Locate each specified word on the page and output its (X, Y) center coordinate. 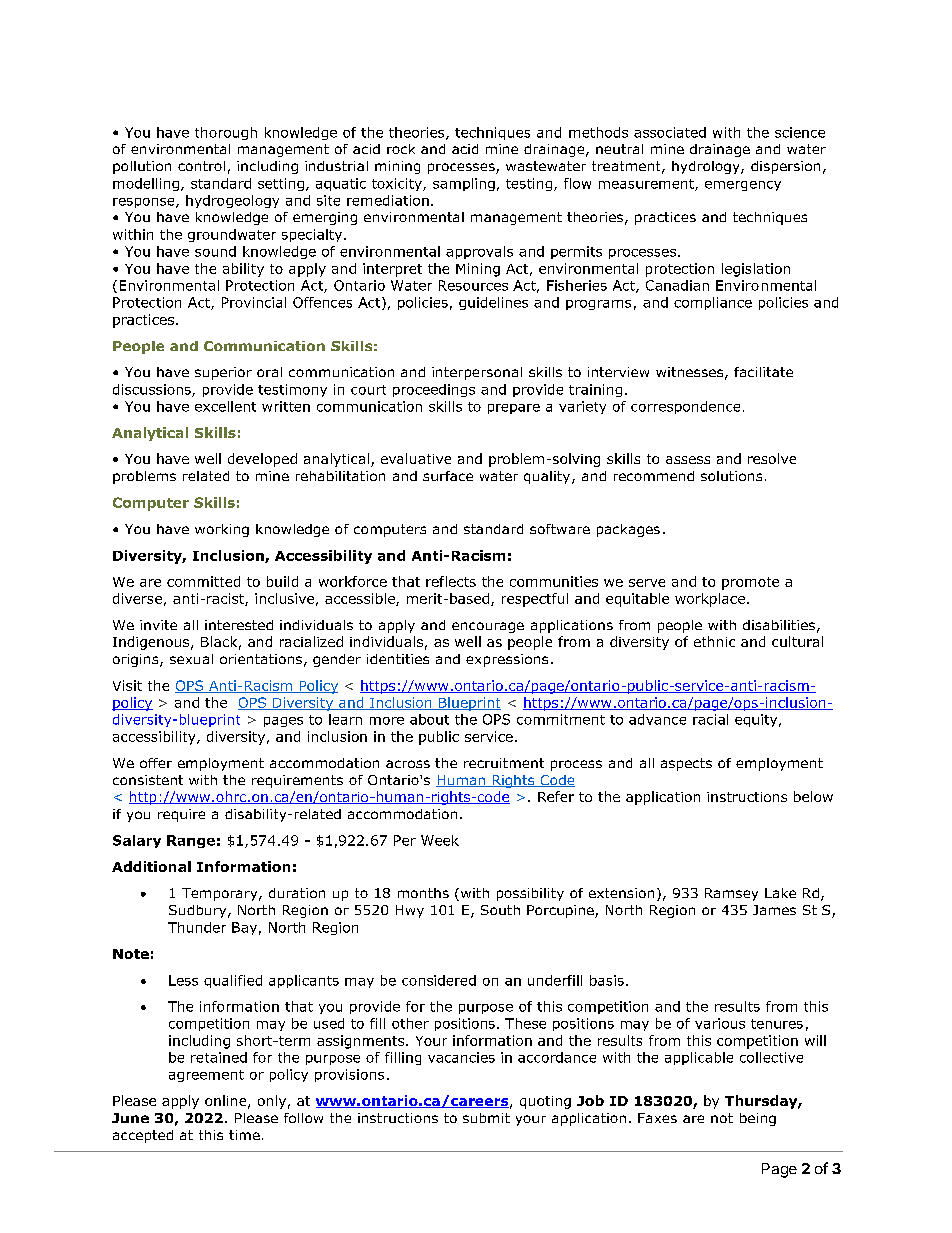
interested (239, 625)
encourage (488, 627)
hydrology (707, 167)
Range (191, 841)
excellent (225, 406)
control (201, 166)
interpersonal (477, 373)
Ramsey (731, 894)
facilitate (763, 372)
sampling (464, 184)
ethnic (714, 641)
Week (440, 840)
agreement (206, 1076)
